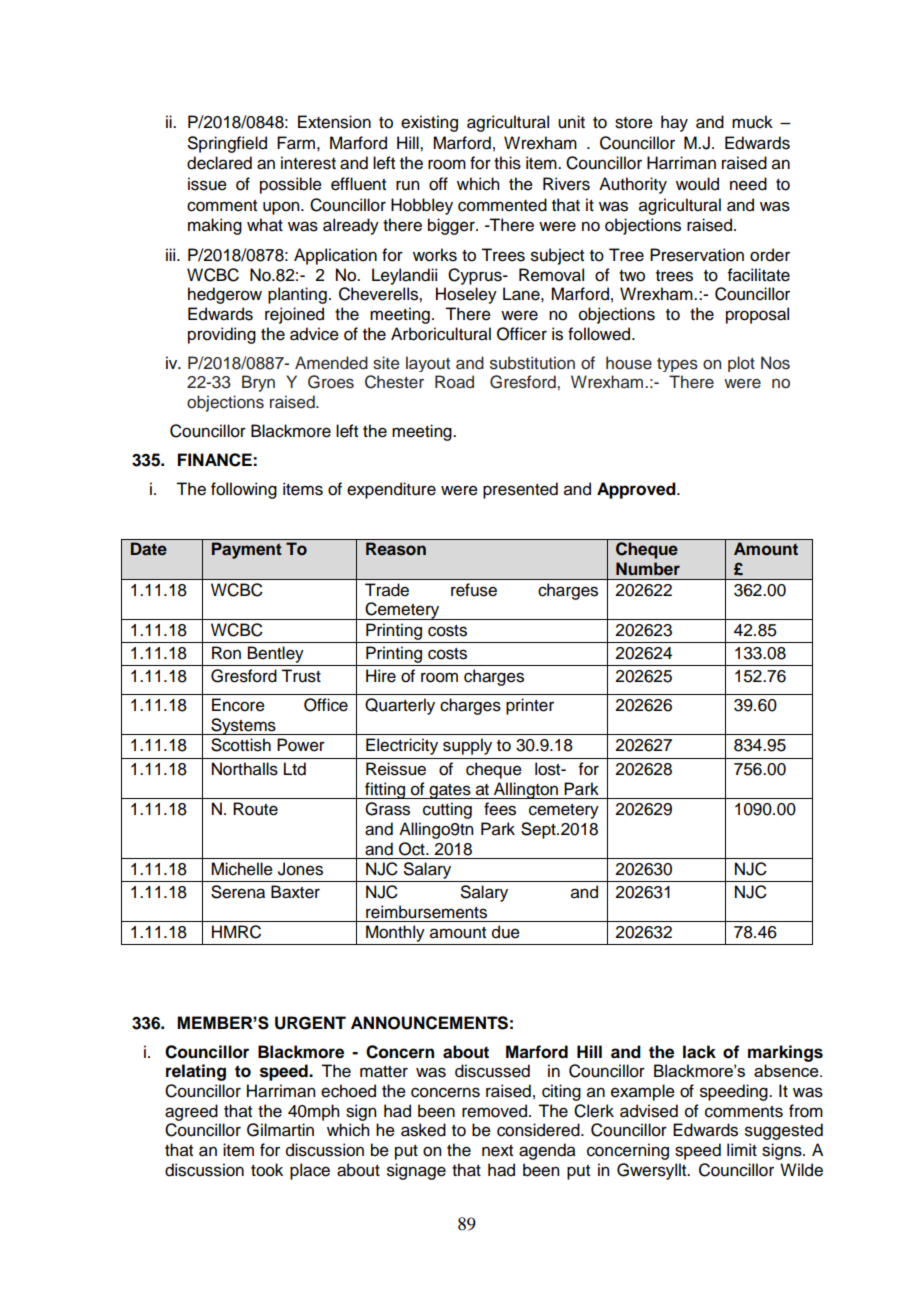  I want to click on Springfield, so click(227, 144).
